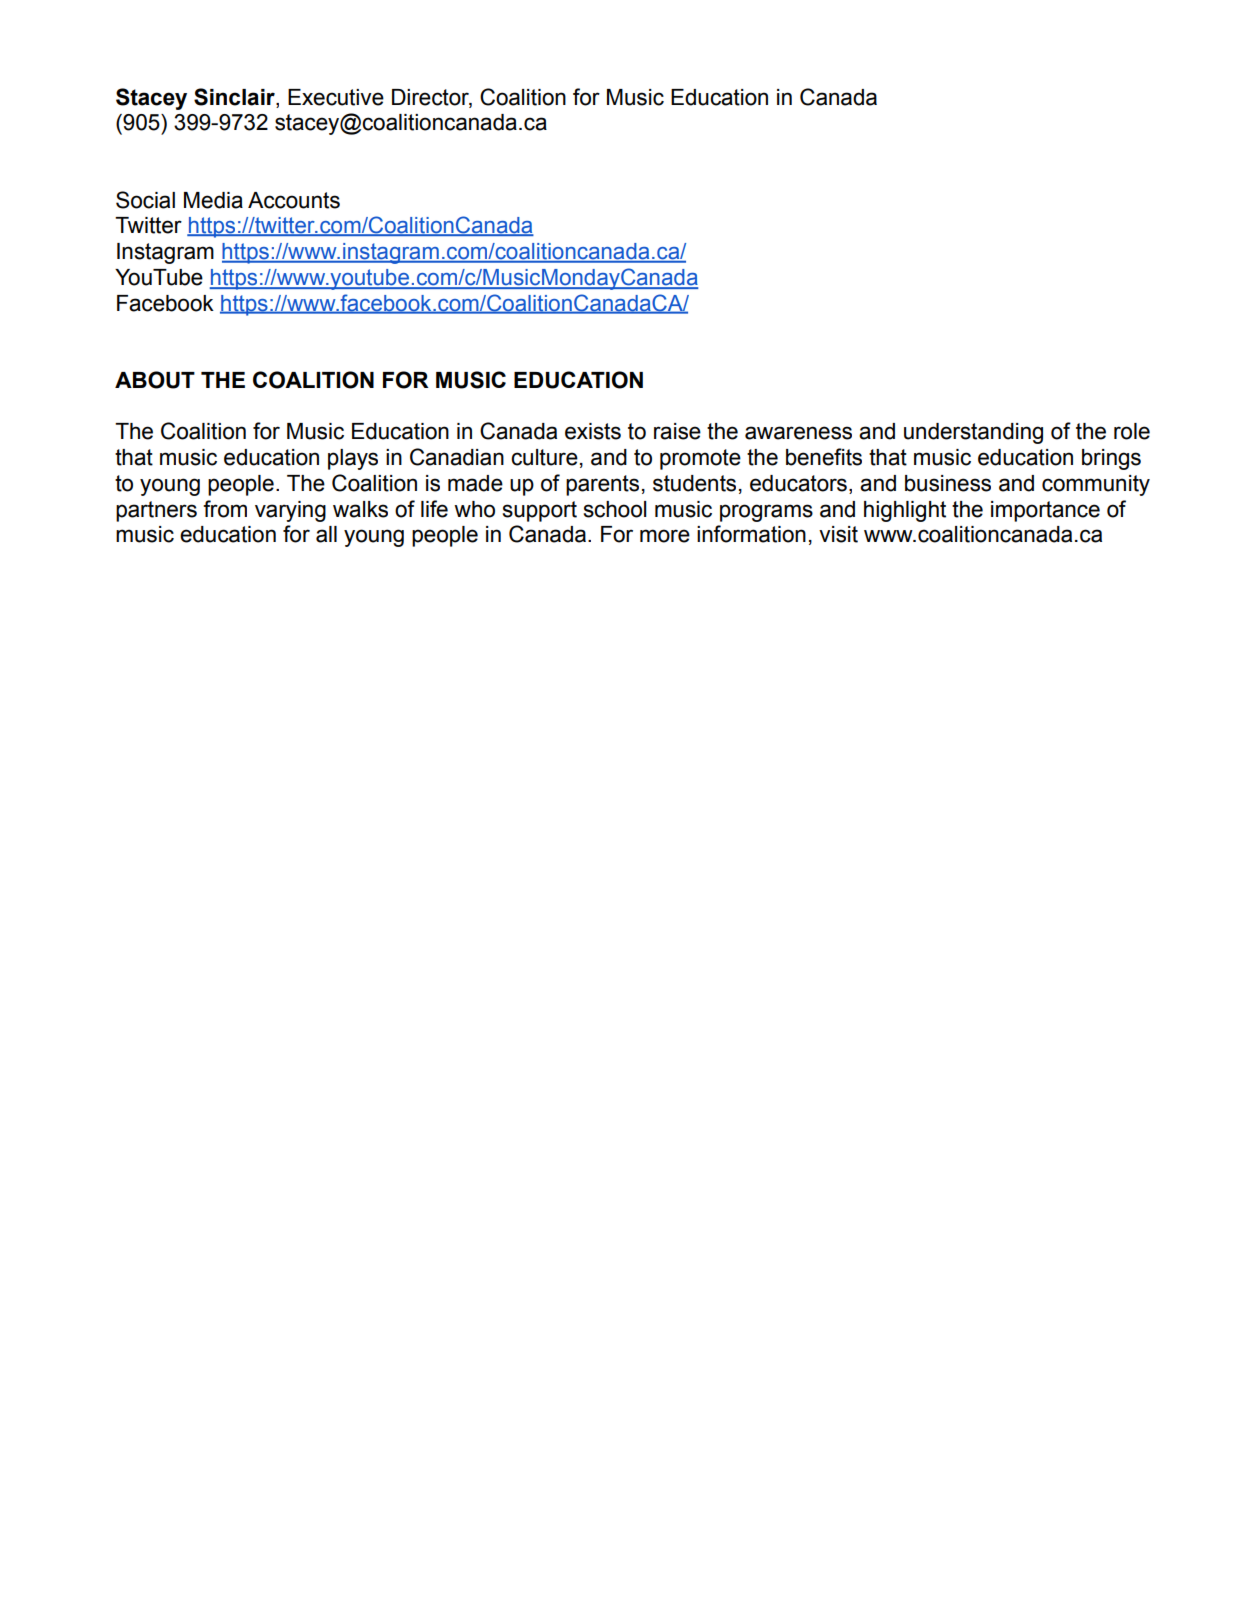 The image size is (1246, 1613). Describe the element at coordinates (593, 431) in the document. I see `exists` at that location.
